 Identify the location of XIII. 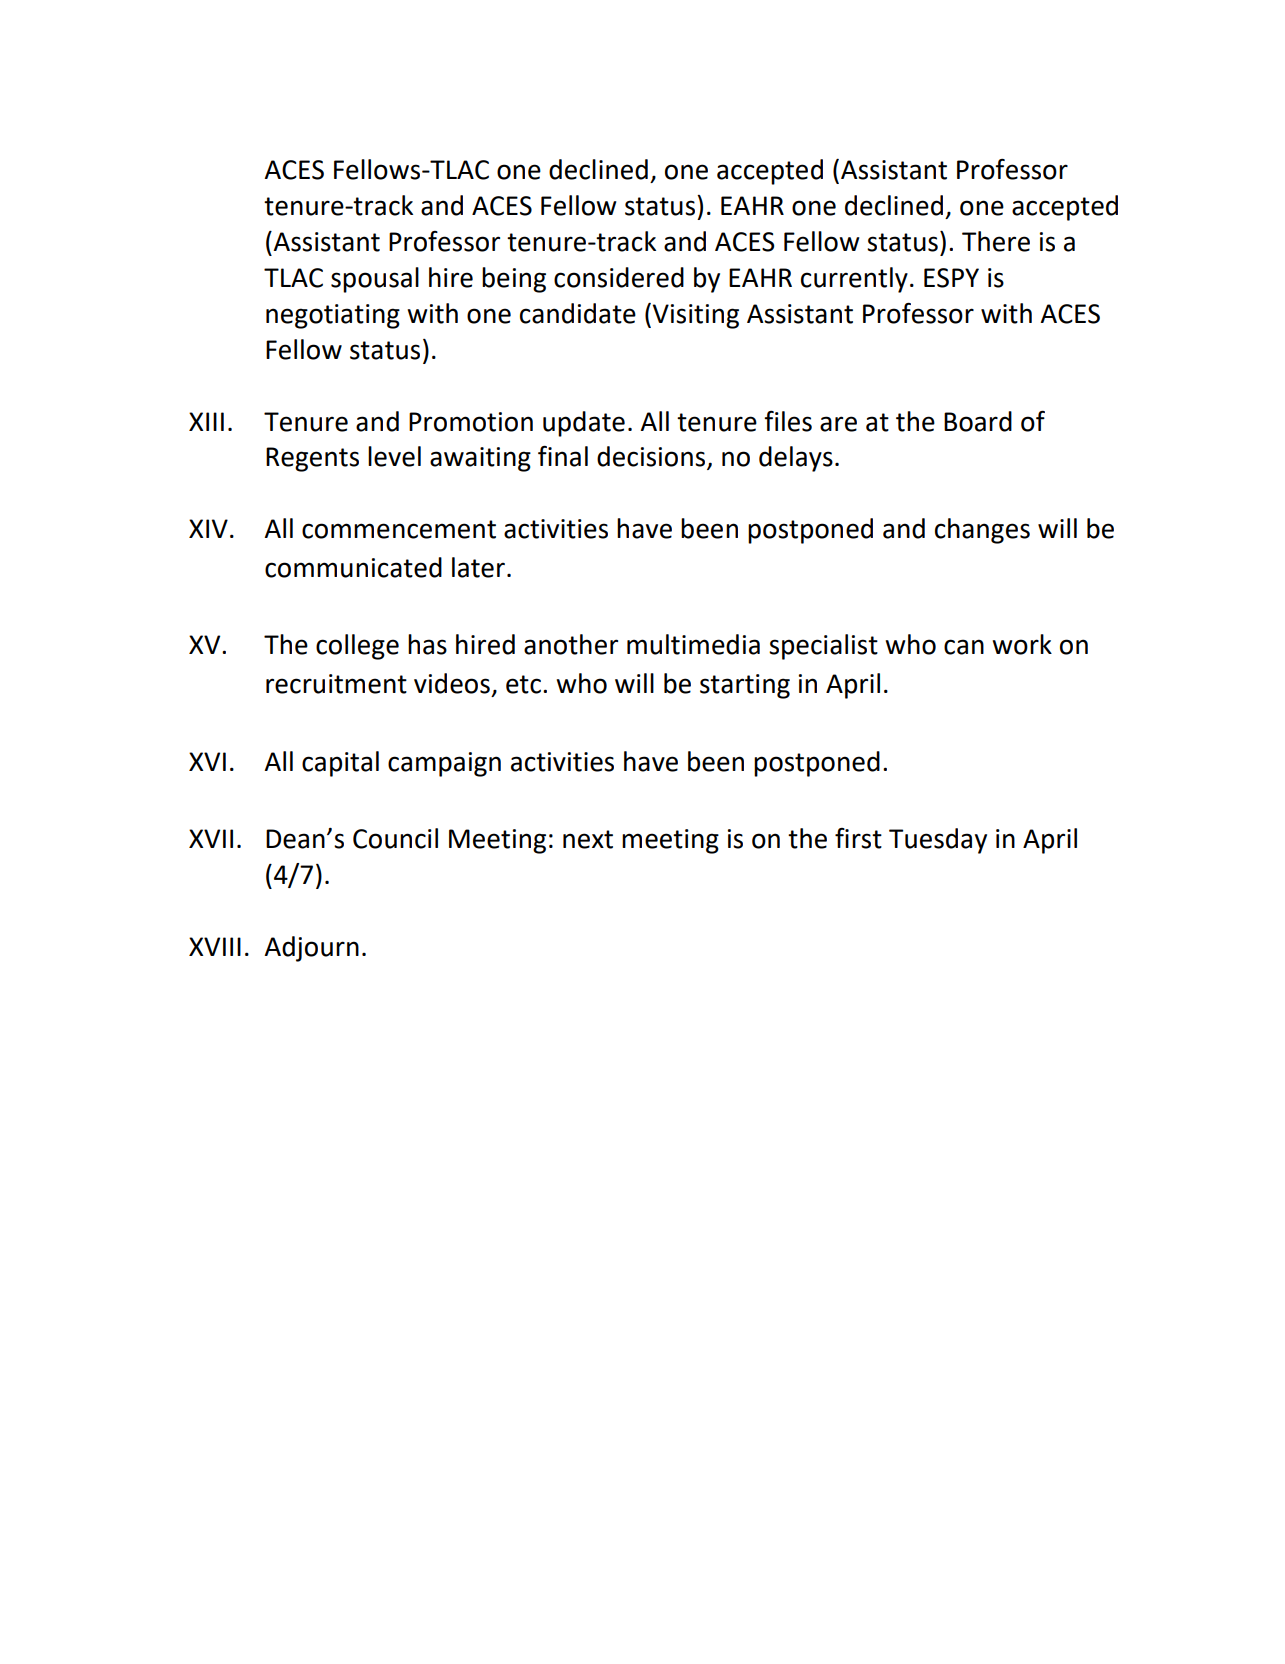
(206, 421).
